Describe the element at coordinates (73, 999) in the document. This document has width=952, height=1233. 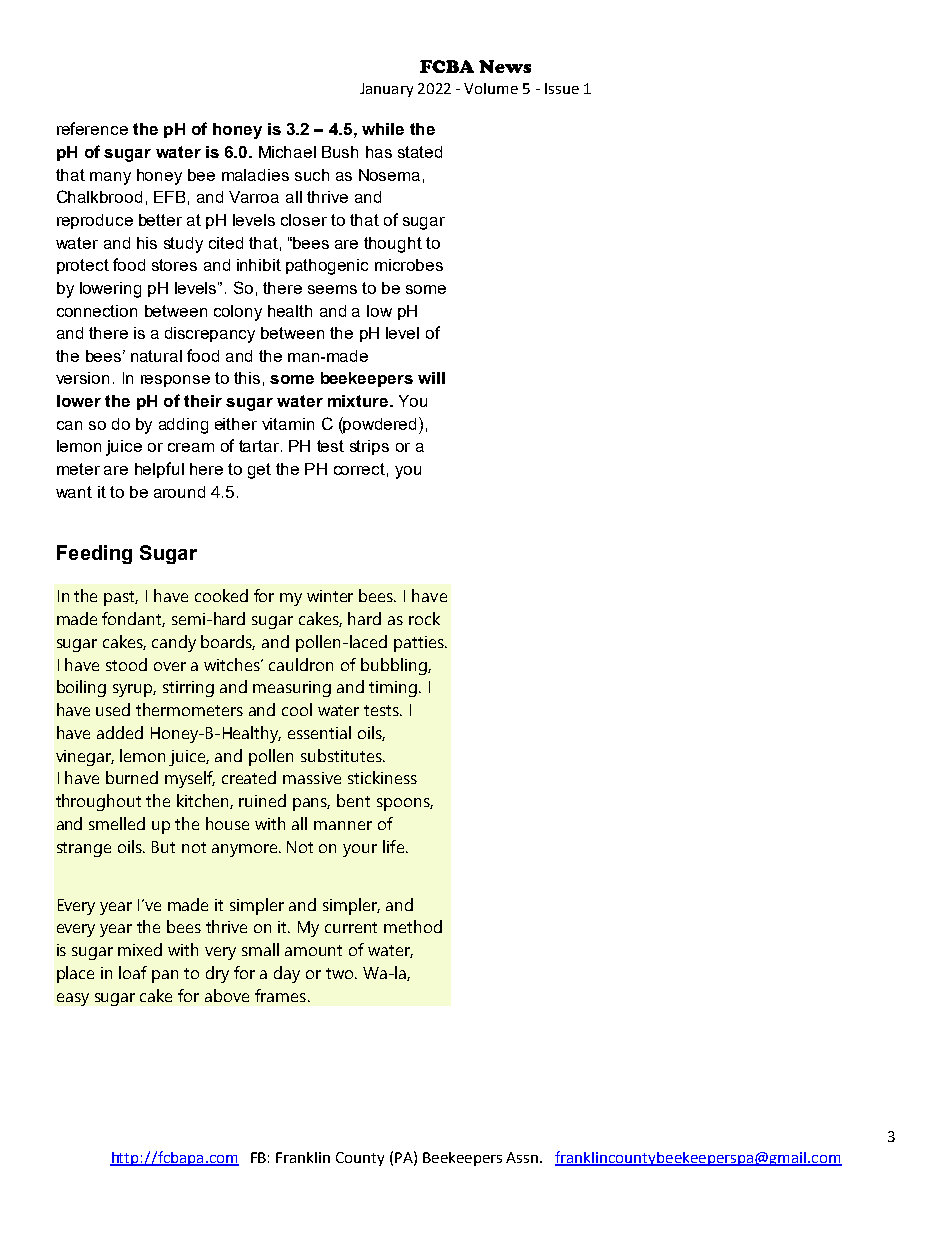
I see `easy` at that location.
